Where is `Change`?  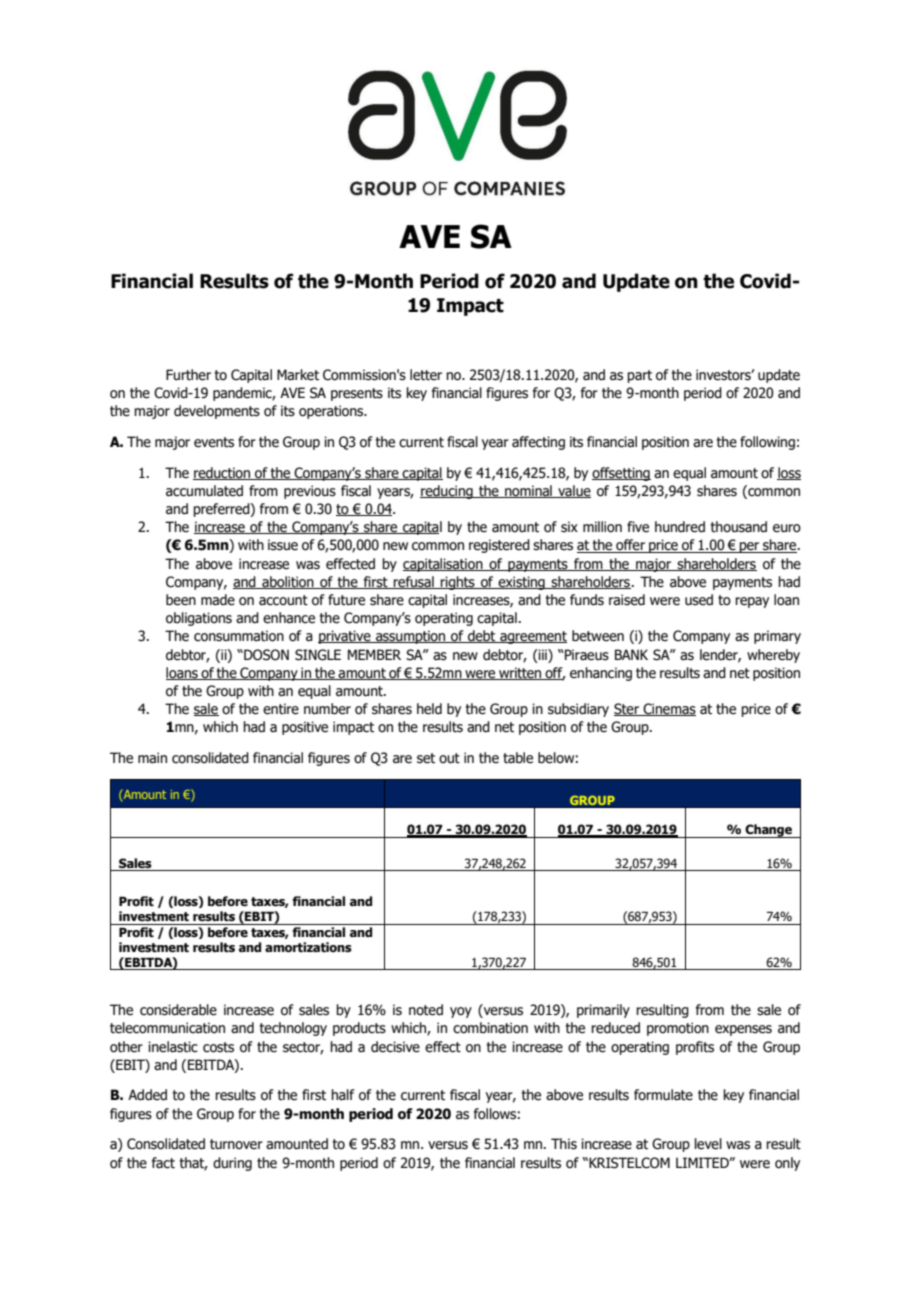
Change is located at coordinates (768, 831).
